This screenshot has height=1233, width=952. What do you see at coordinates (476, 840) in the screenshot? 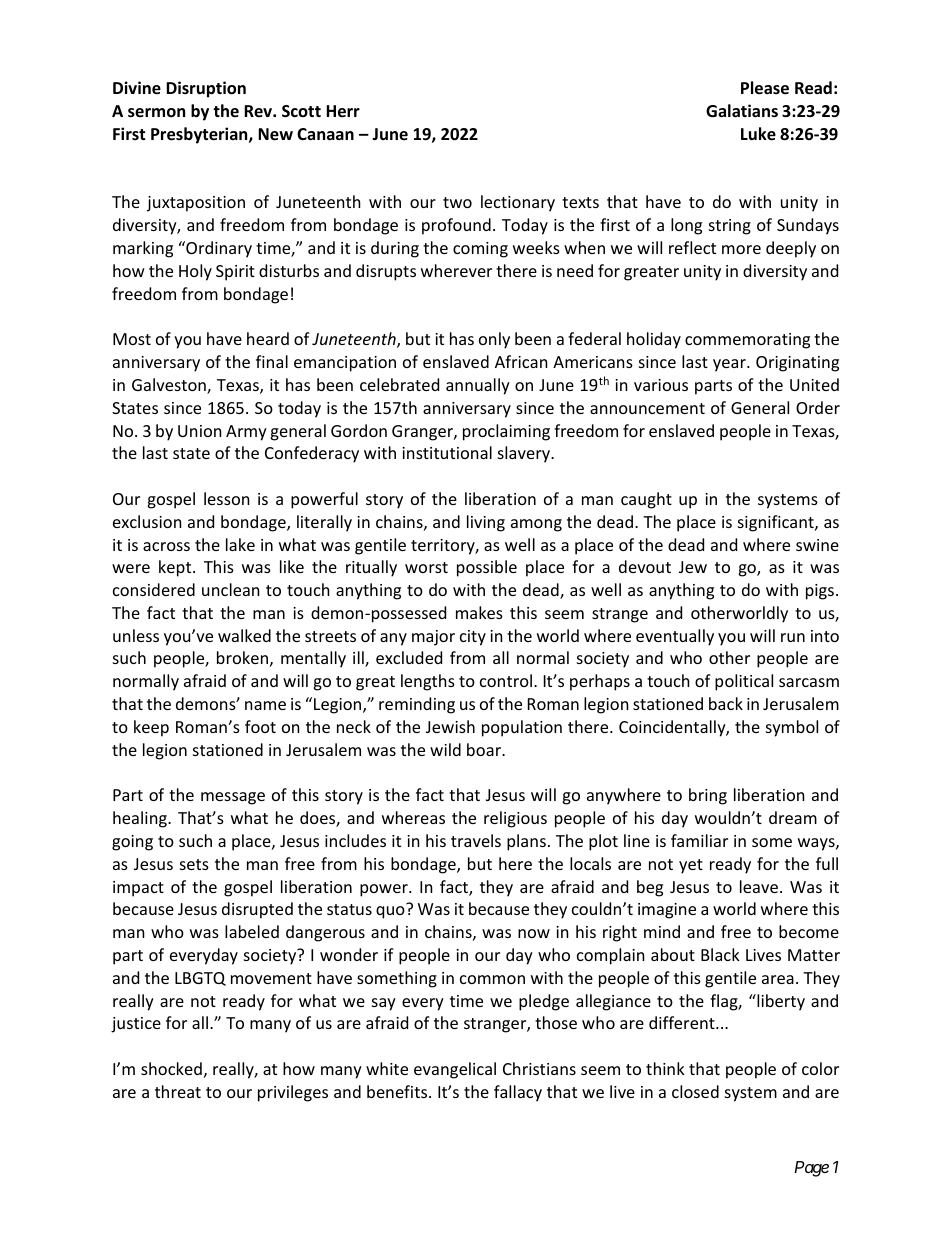
I see `travels` at bounding box center [476, 840].
